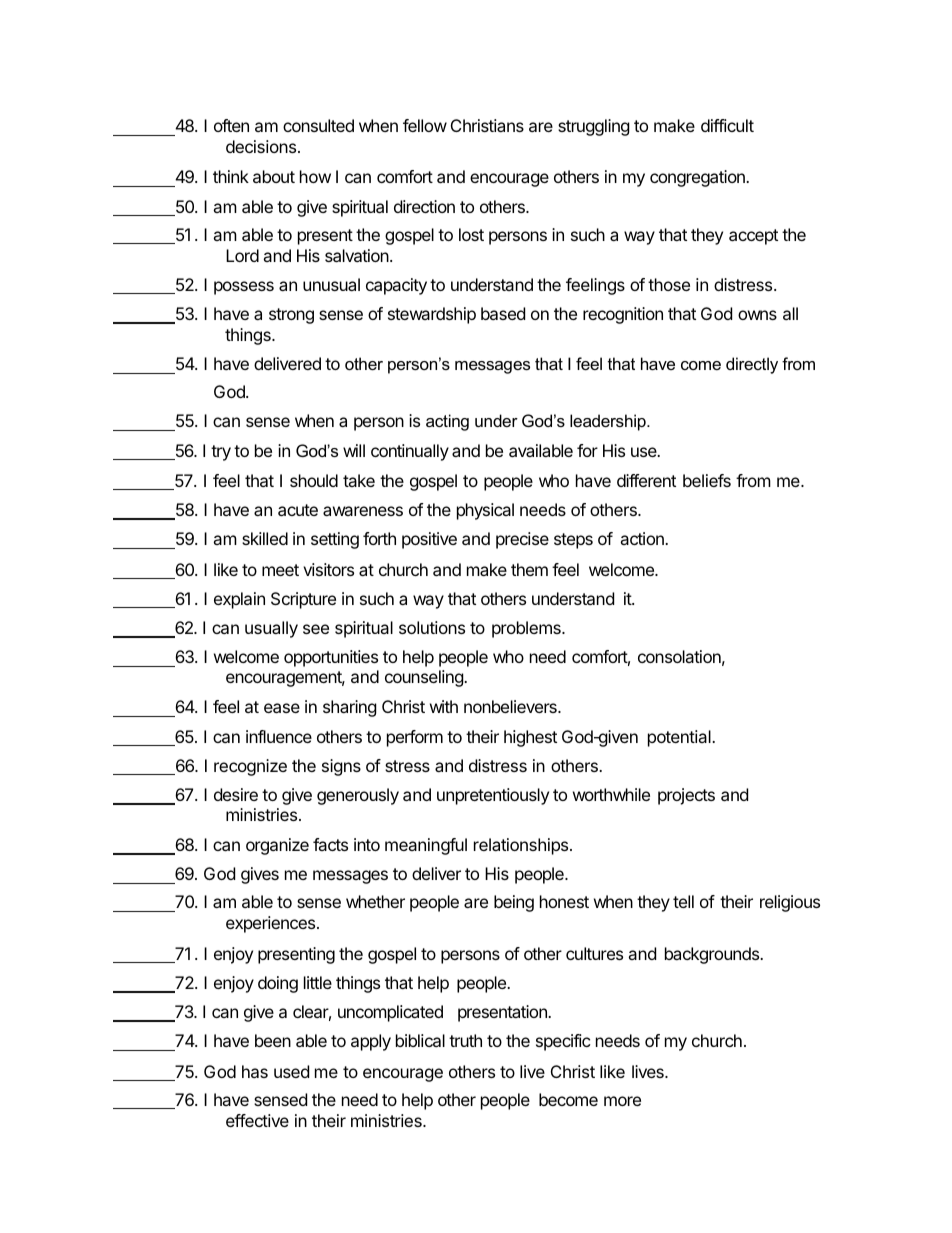 The width and height of the page is (952, 1233). What do you see at coordinates (274, 176) in the page?
I see `about` at bounding box center [274, 176].
